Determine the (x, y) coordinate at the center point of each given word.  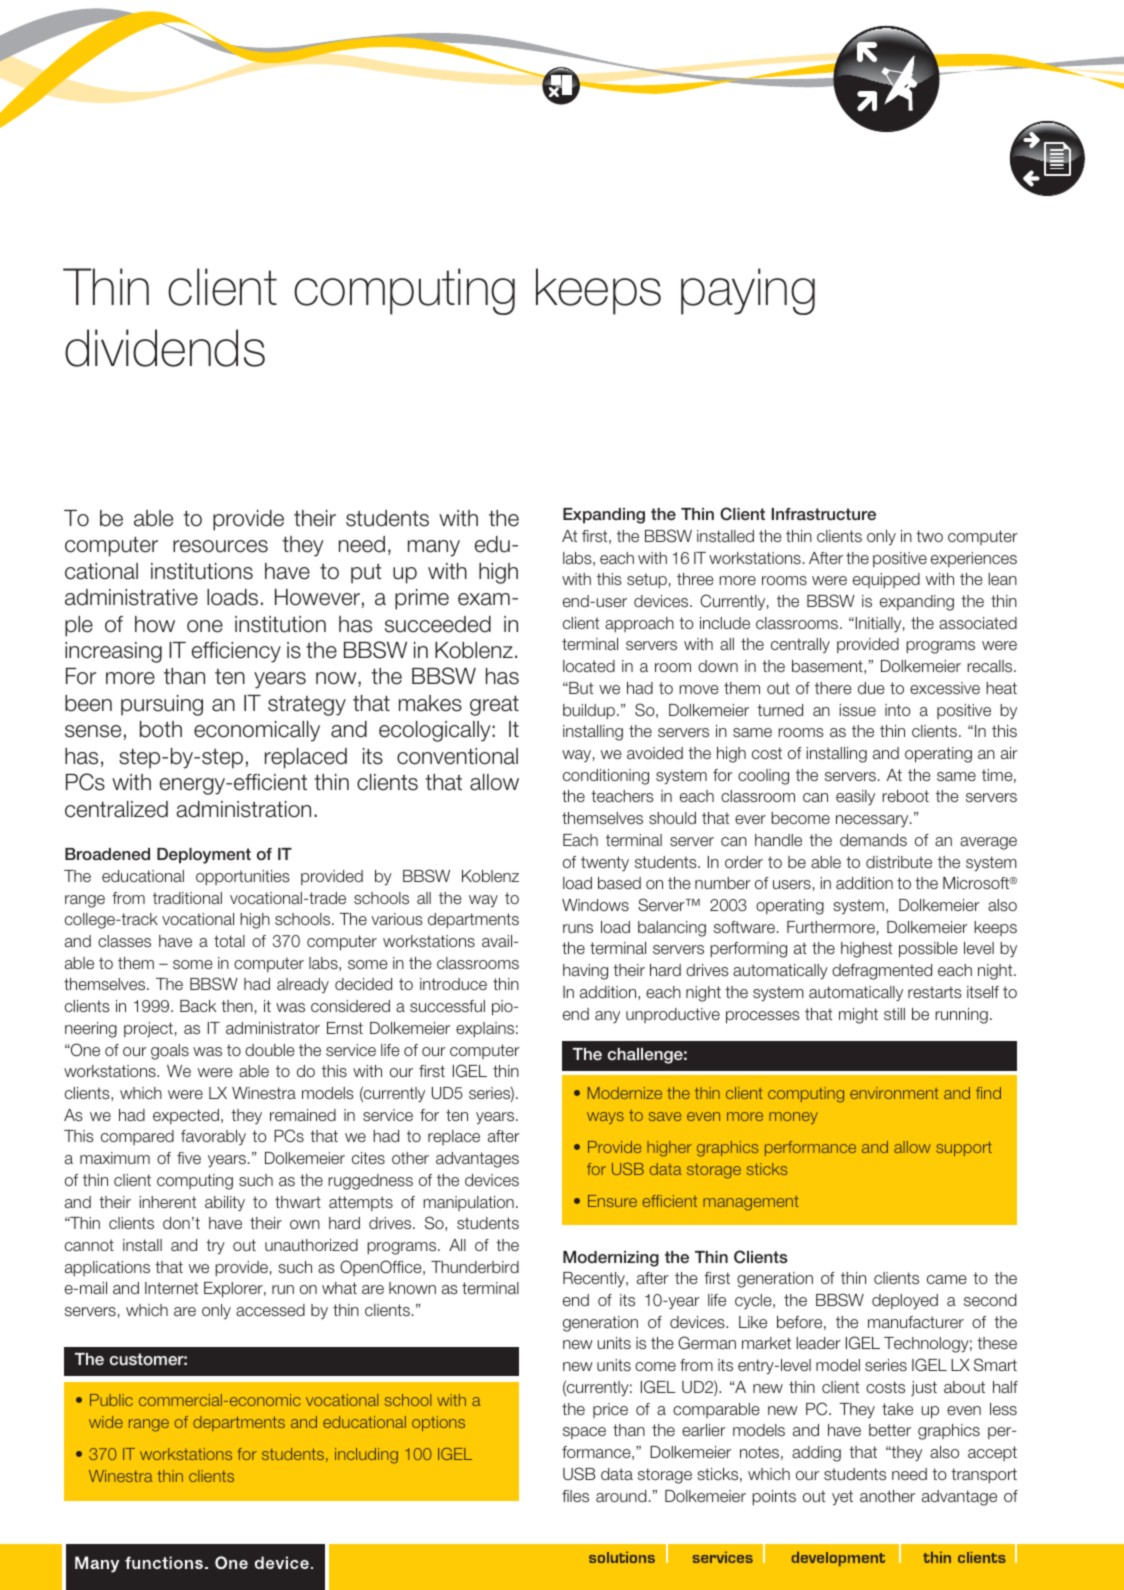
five (189, 1158)
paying (748, 291)
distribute (899, 862)
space (584, 1433)
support (964, 1148)
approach (639, 624)
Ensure (612, 1201)
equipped (886, 580)
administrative (131, 597)
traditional (187, 898)
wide (106, 1422)
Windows (595, 905)
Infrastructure (824, 514)
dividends (165, 348)
